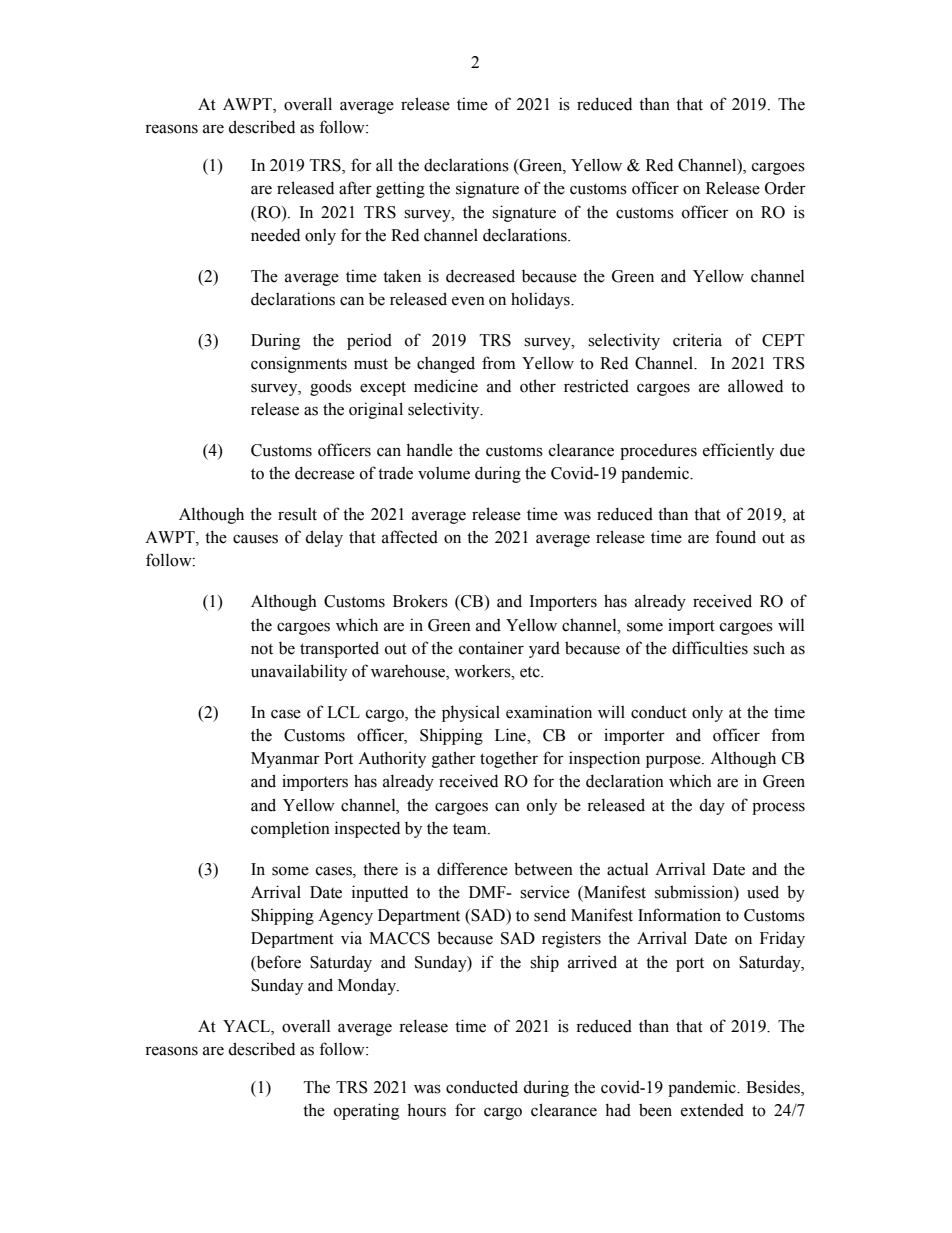  I want to click on volume, so click(444, 473).
